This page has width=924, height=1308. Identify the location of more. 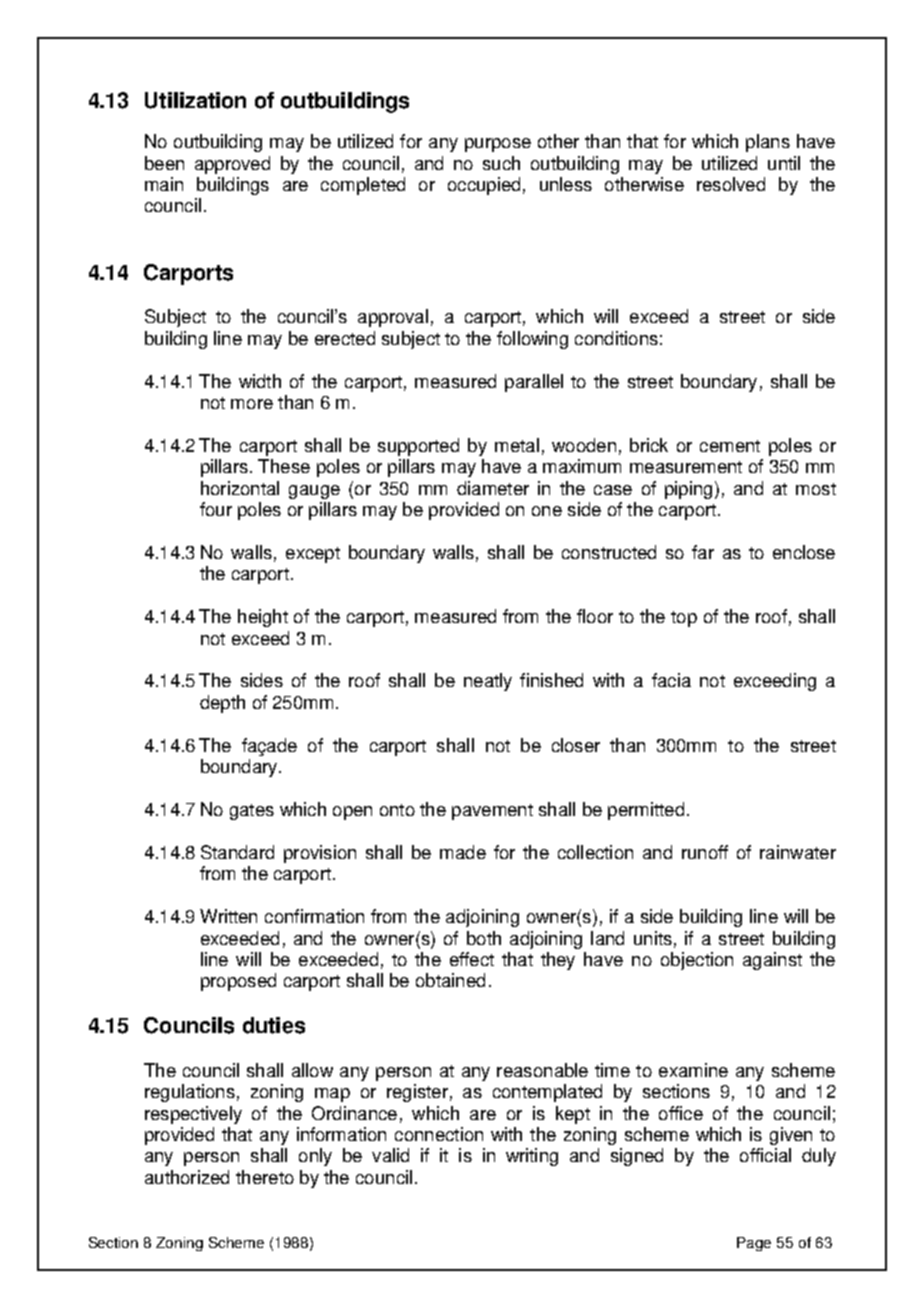
(252, 404).
